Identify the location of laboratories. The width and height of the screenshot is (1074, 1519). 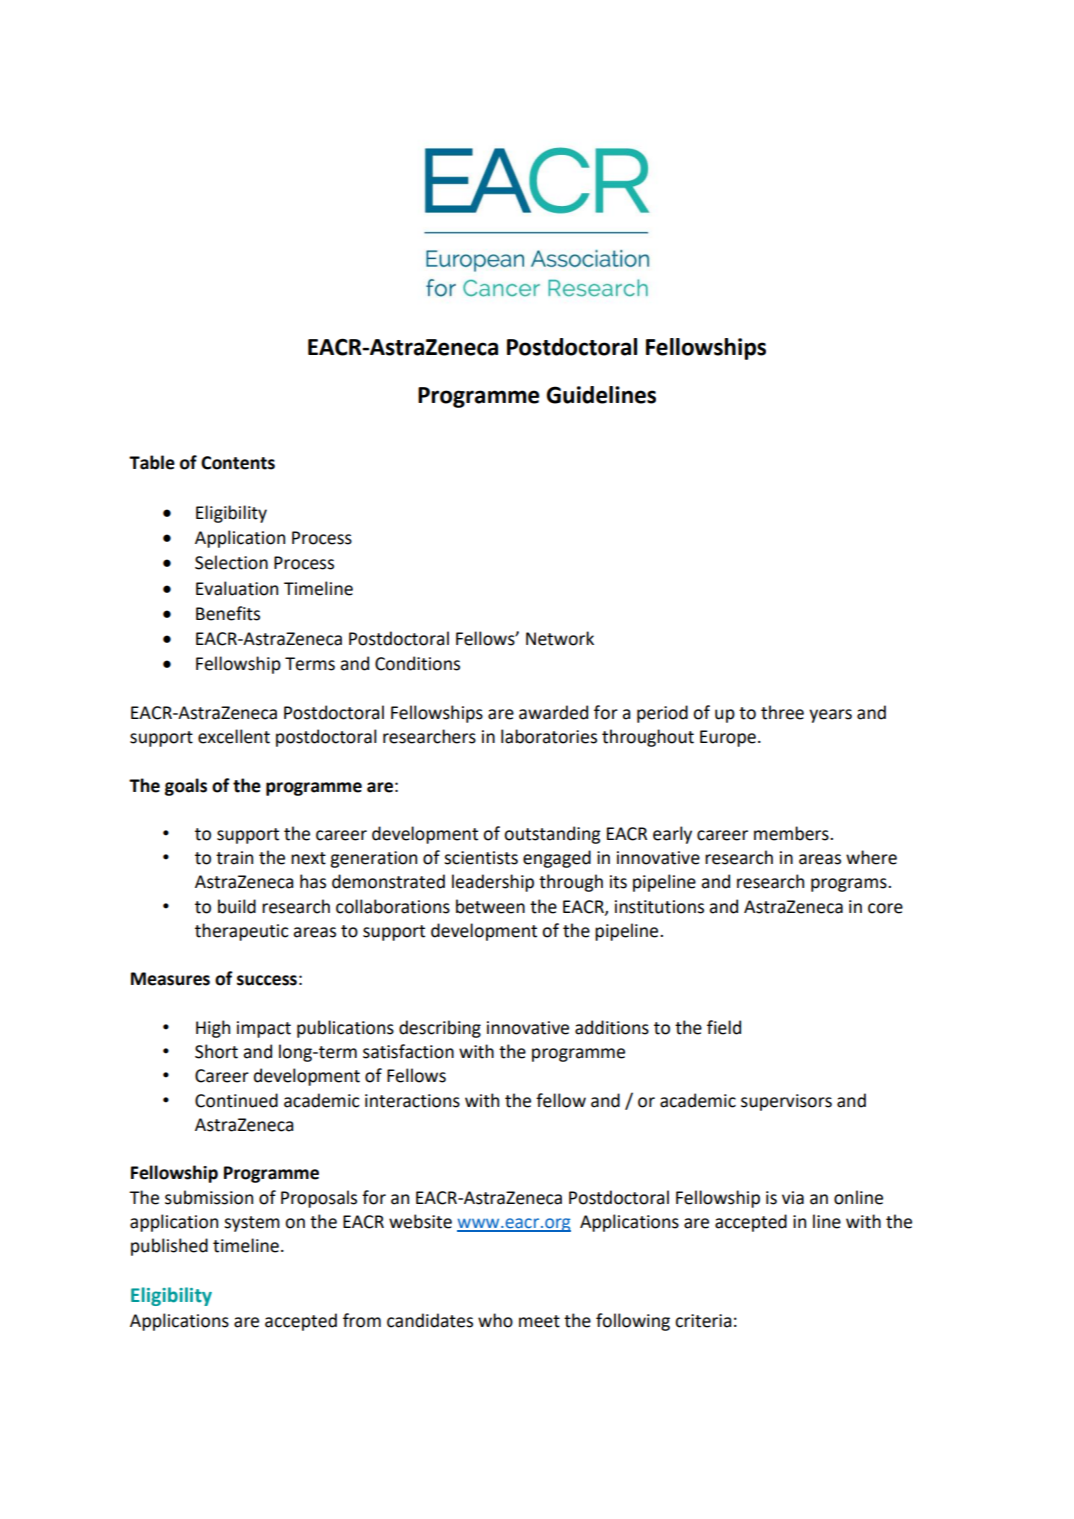
(549, 736).
